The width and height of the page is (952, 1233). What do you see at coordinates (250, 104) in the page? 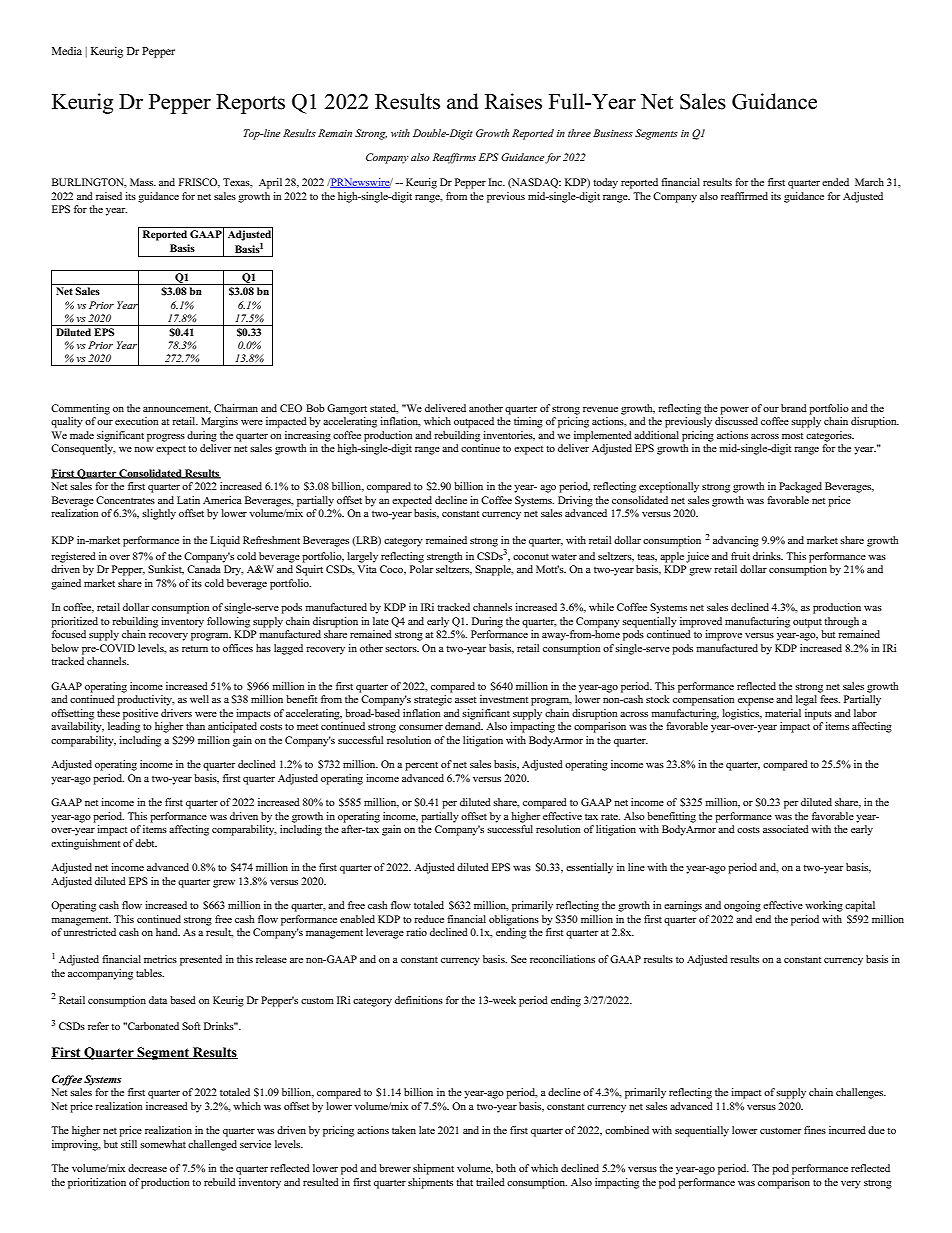
I see `Reports` at bounding box center [250, 104].
